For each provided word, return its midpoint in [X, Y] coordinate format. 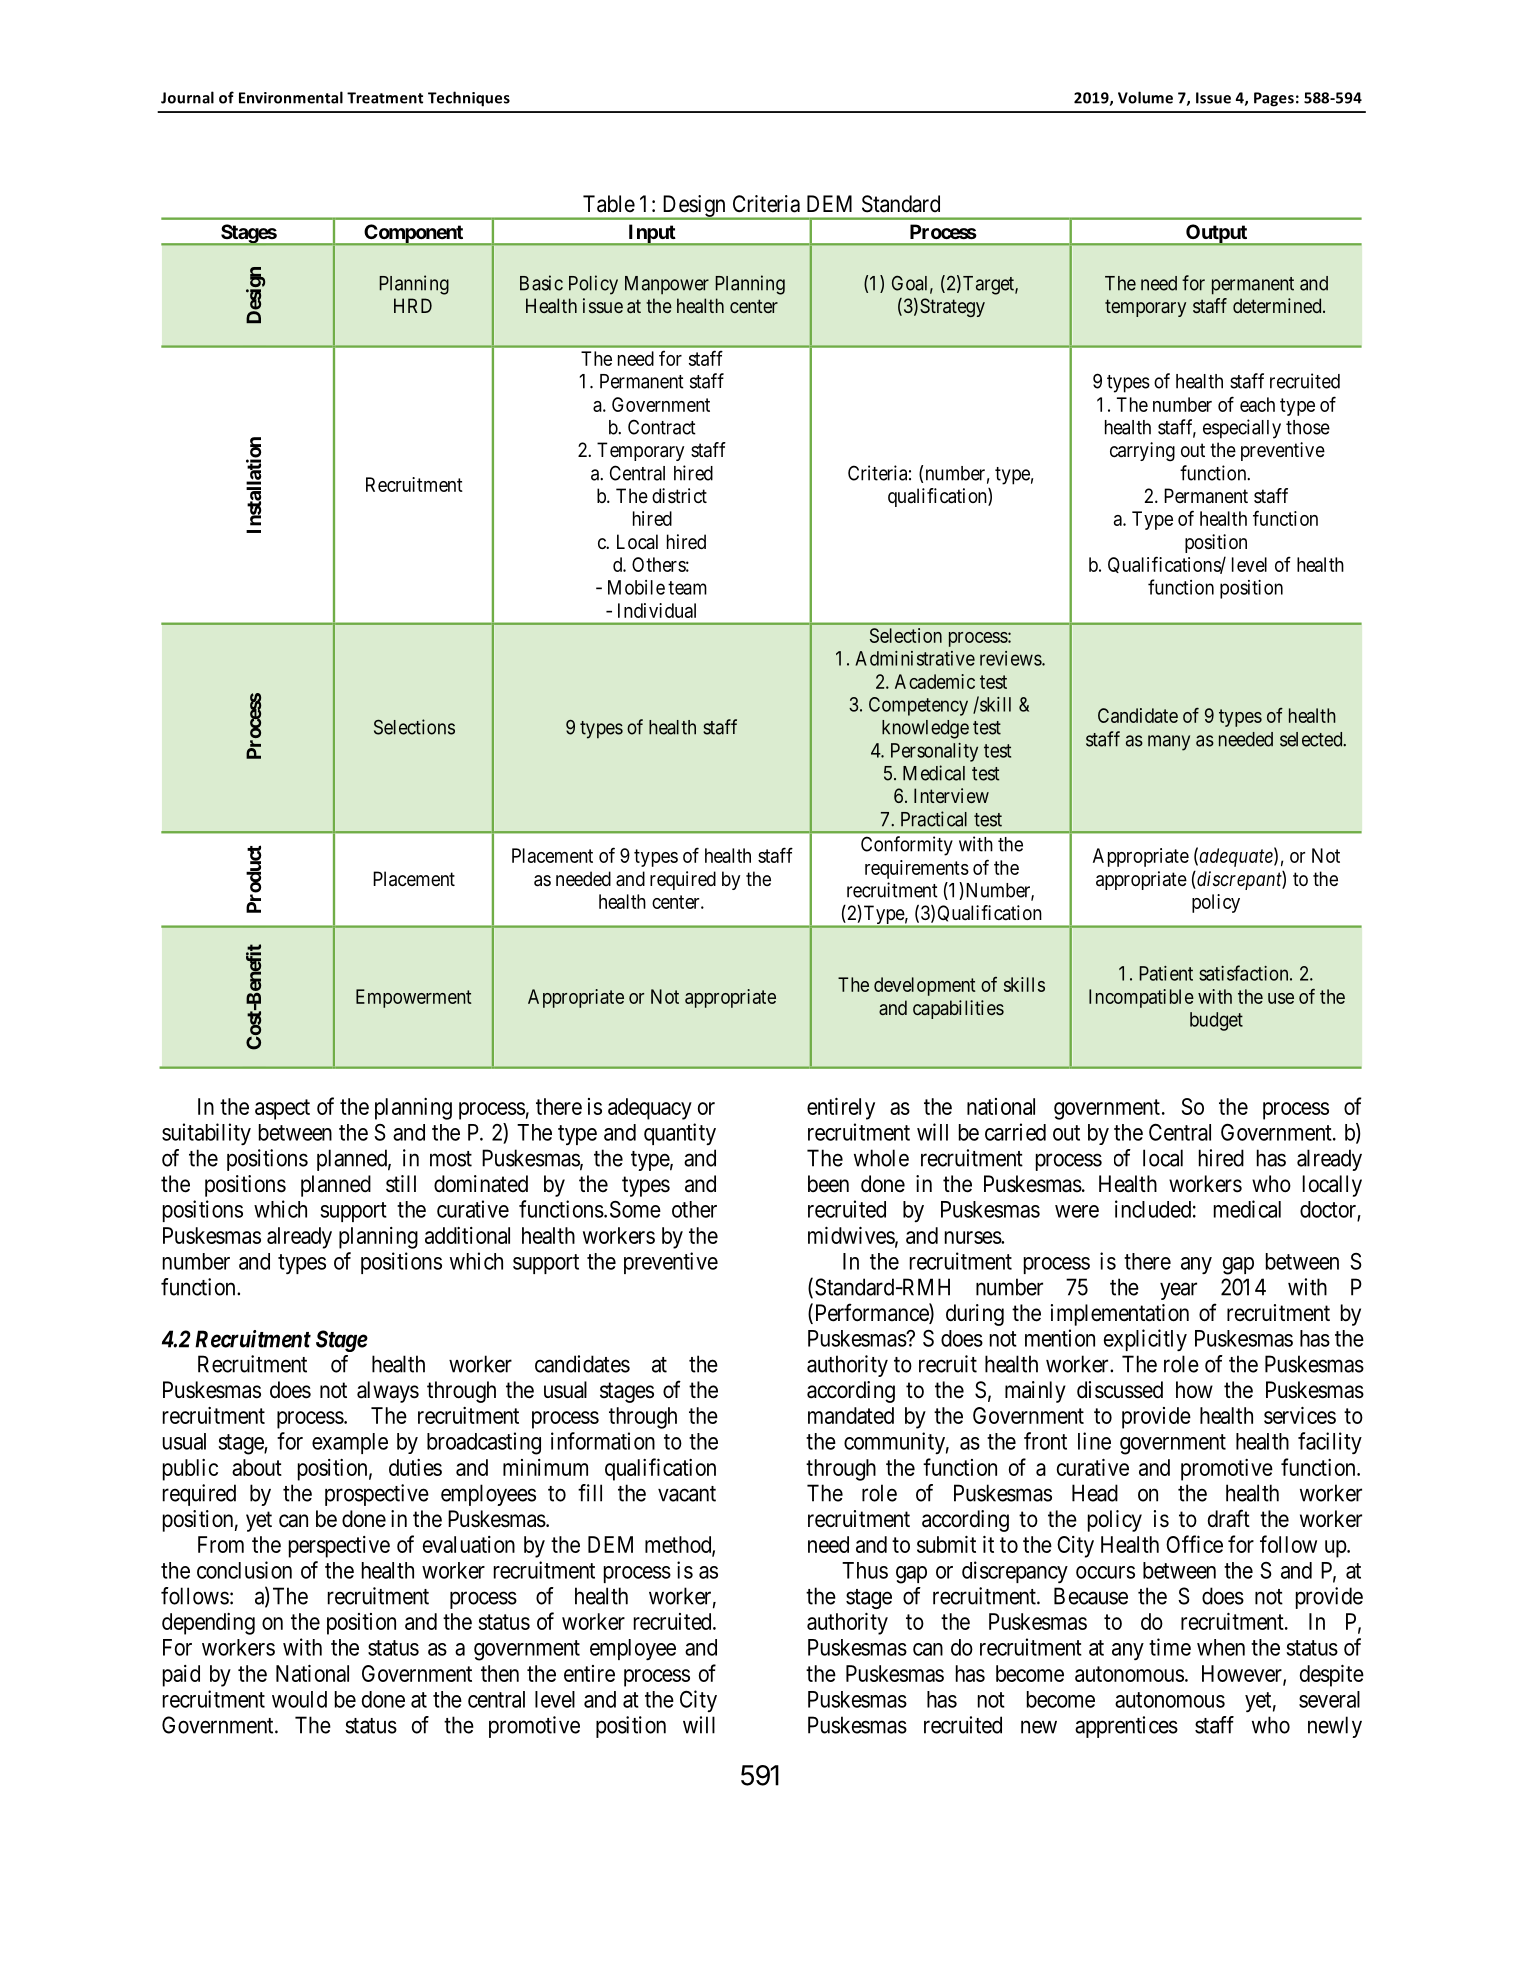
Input [652, 234]
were [1077, 1211]
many [1169, 743]
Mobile [636, 587]
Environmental [291, 97]
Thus [865, 1570]
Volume [1145, 97]
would [299, 1699]
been [828, 1184]
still [401, 1184]
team [687, 588]
